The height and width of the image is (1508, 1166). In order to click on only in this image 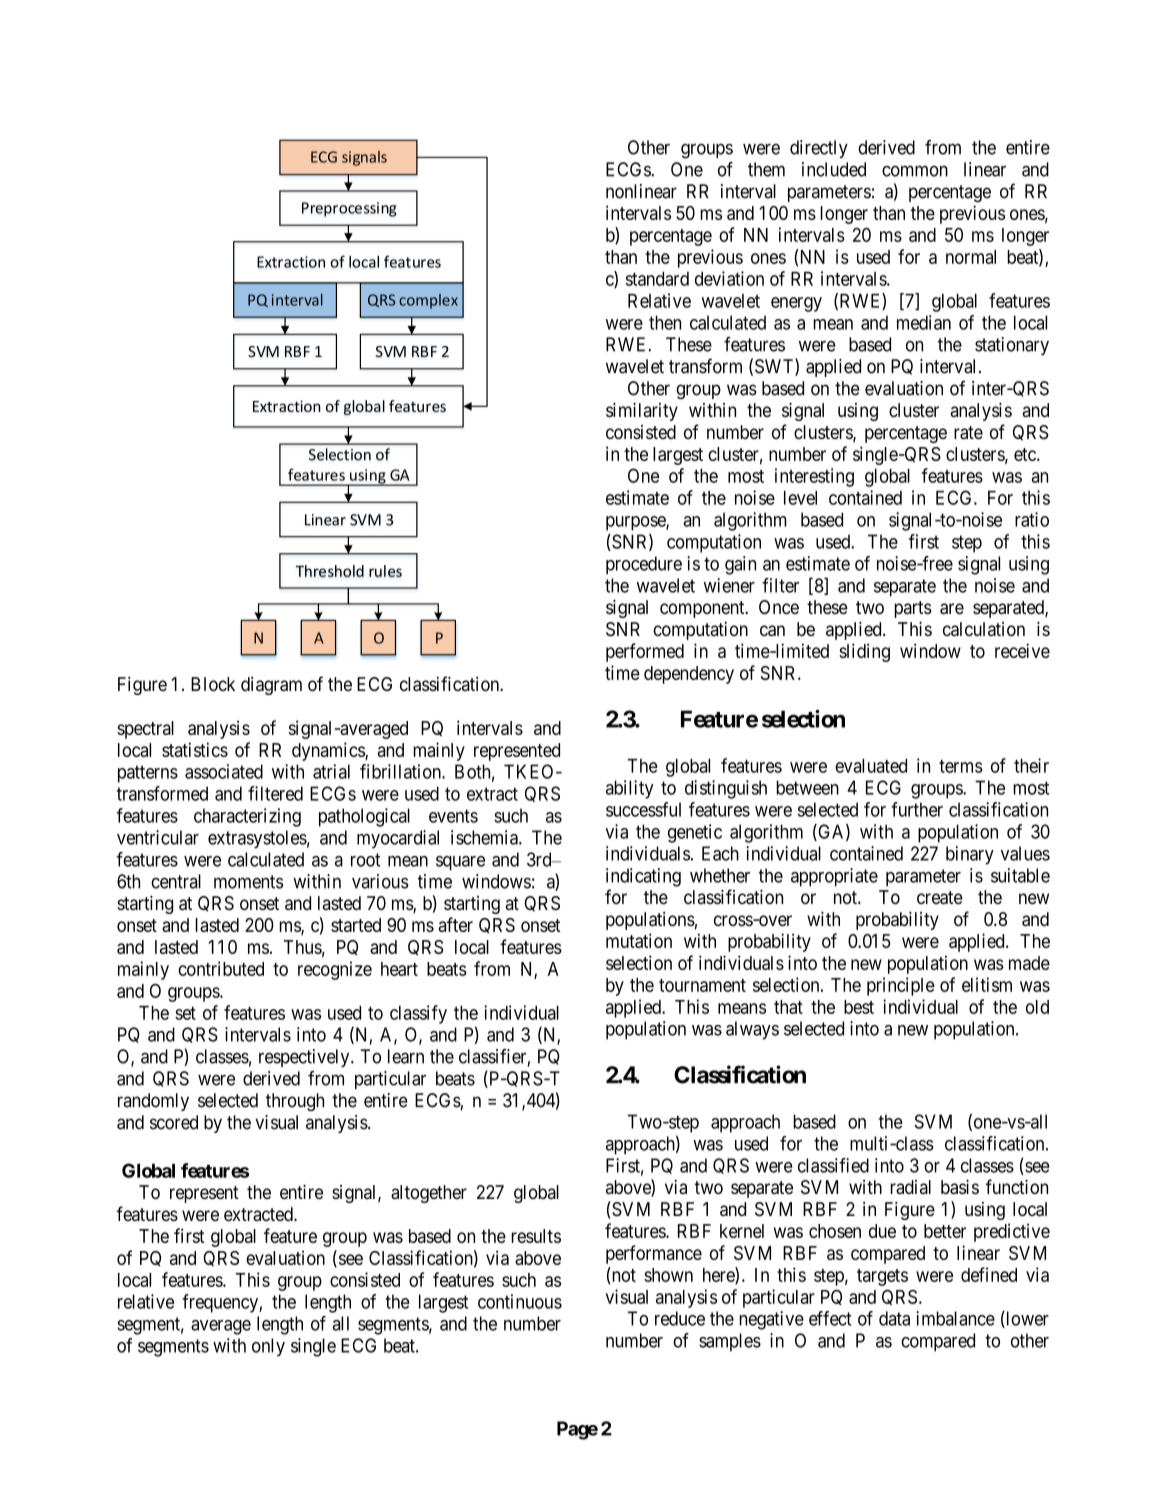, I will do `click(268, 1347)`.
